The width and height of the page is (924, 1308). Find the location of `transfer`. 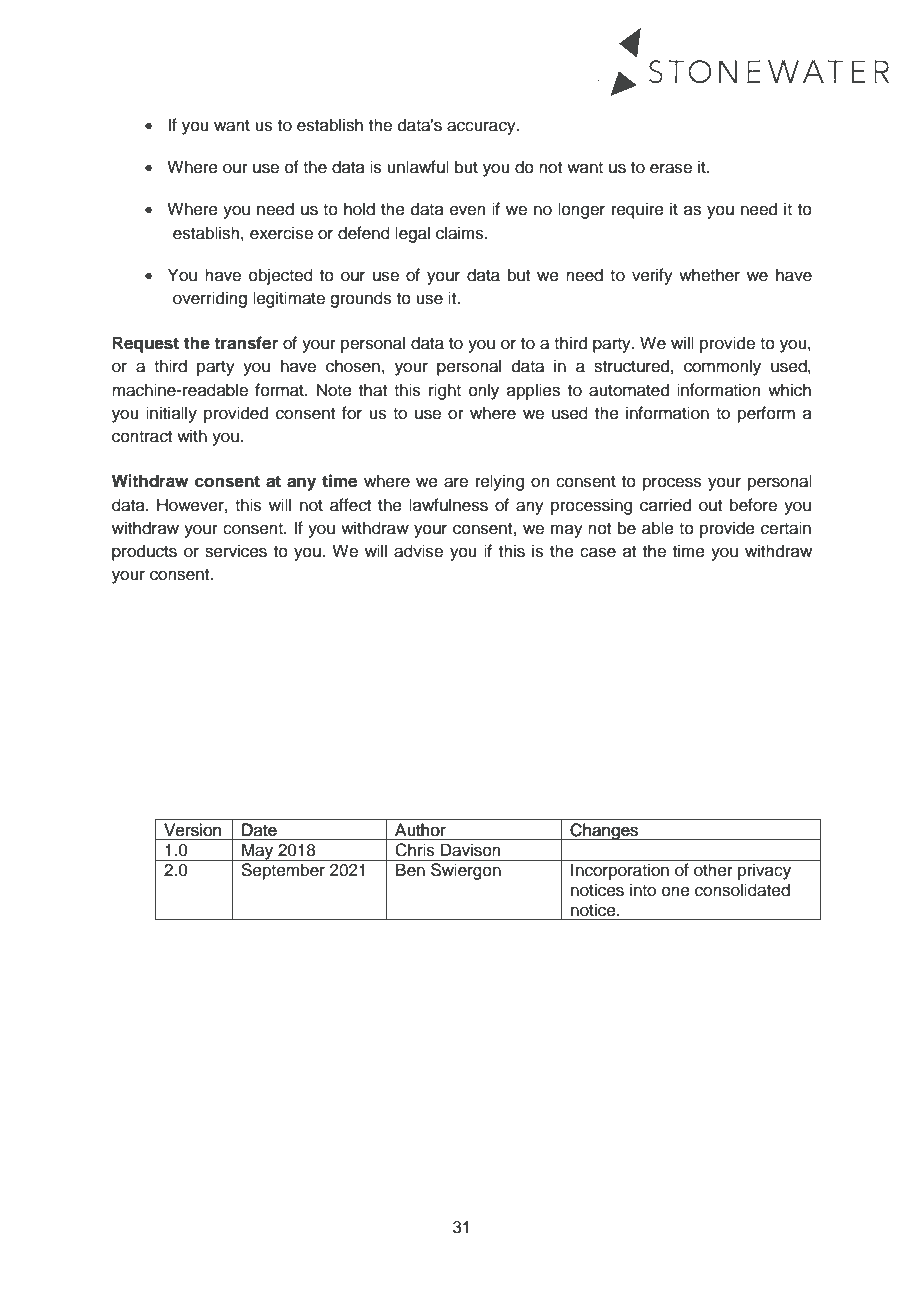

transfer is located at coordinates (246, 343).
